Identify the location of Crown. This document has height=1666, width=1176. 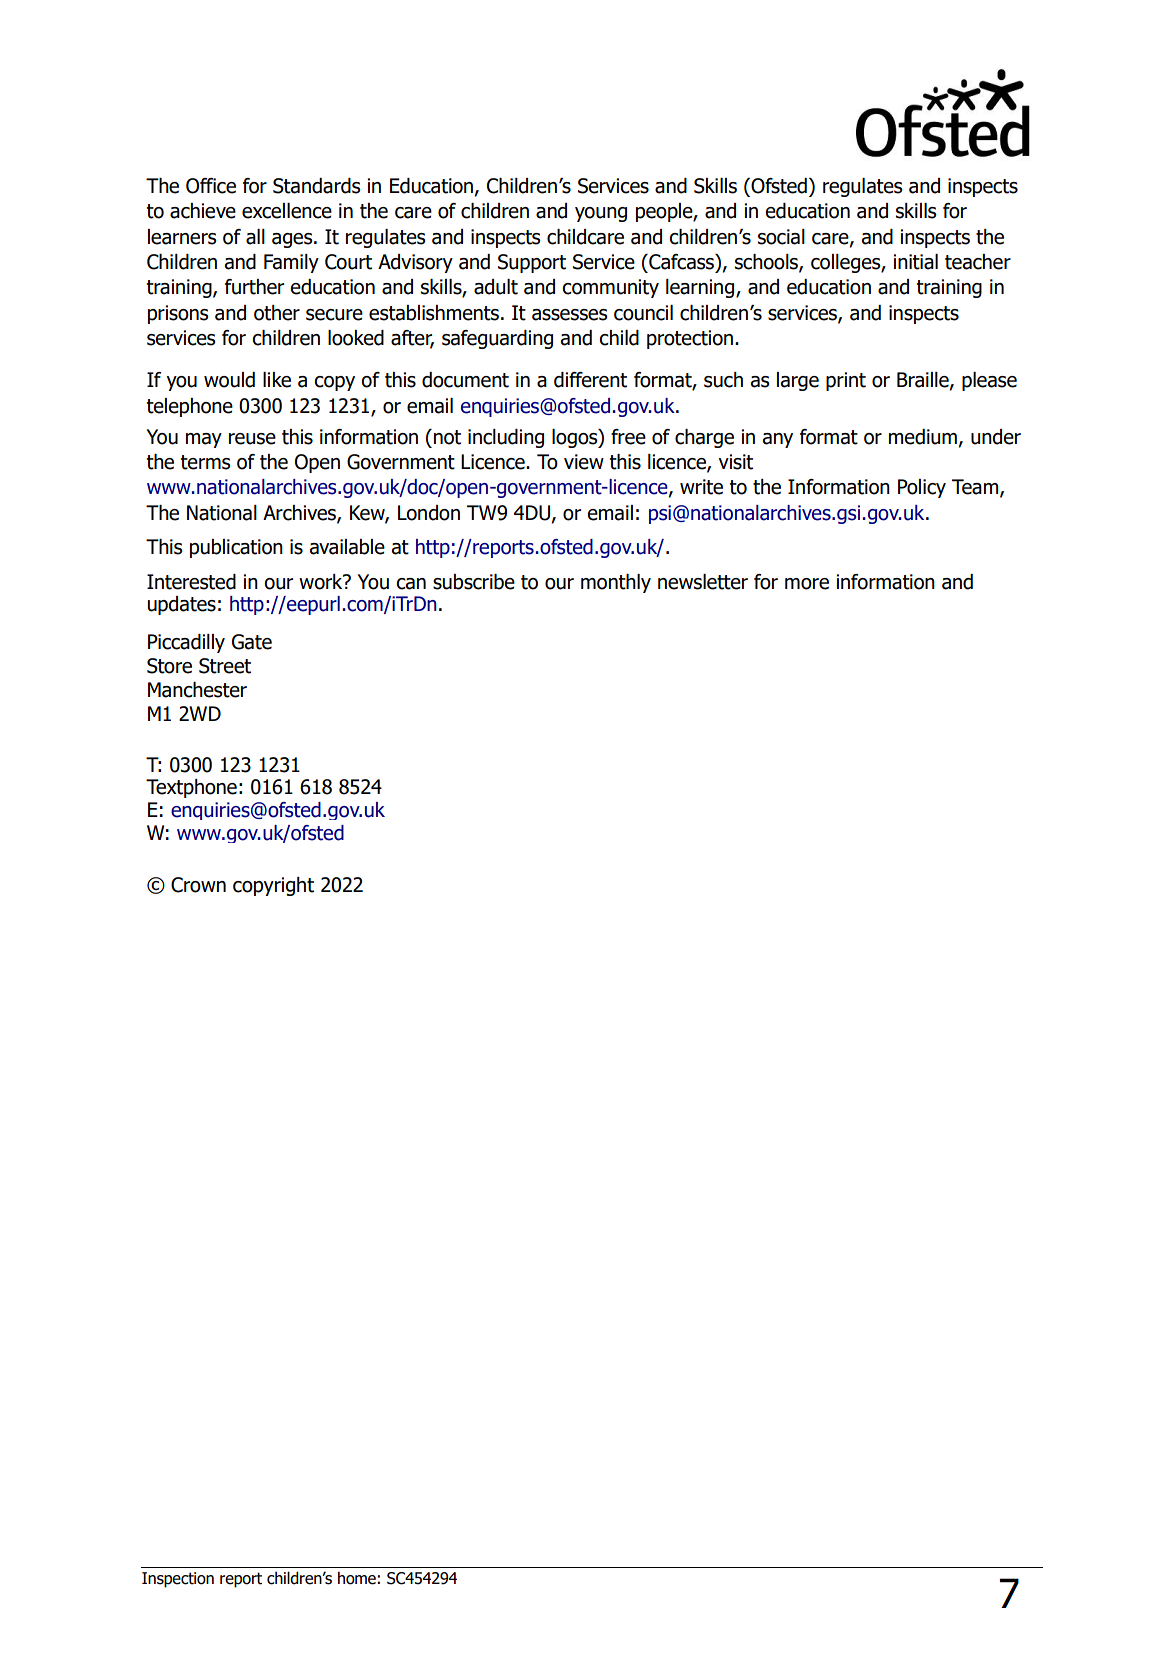
(198, 885).
